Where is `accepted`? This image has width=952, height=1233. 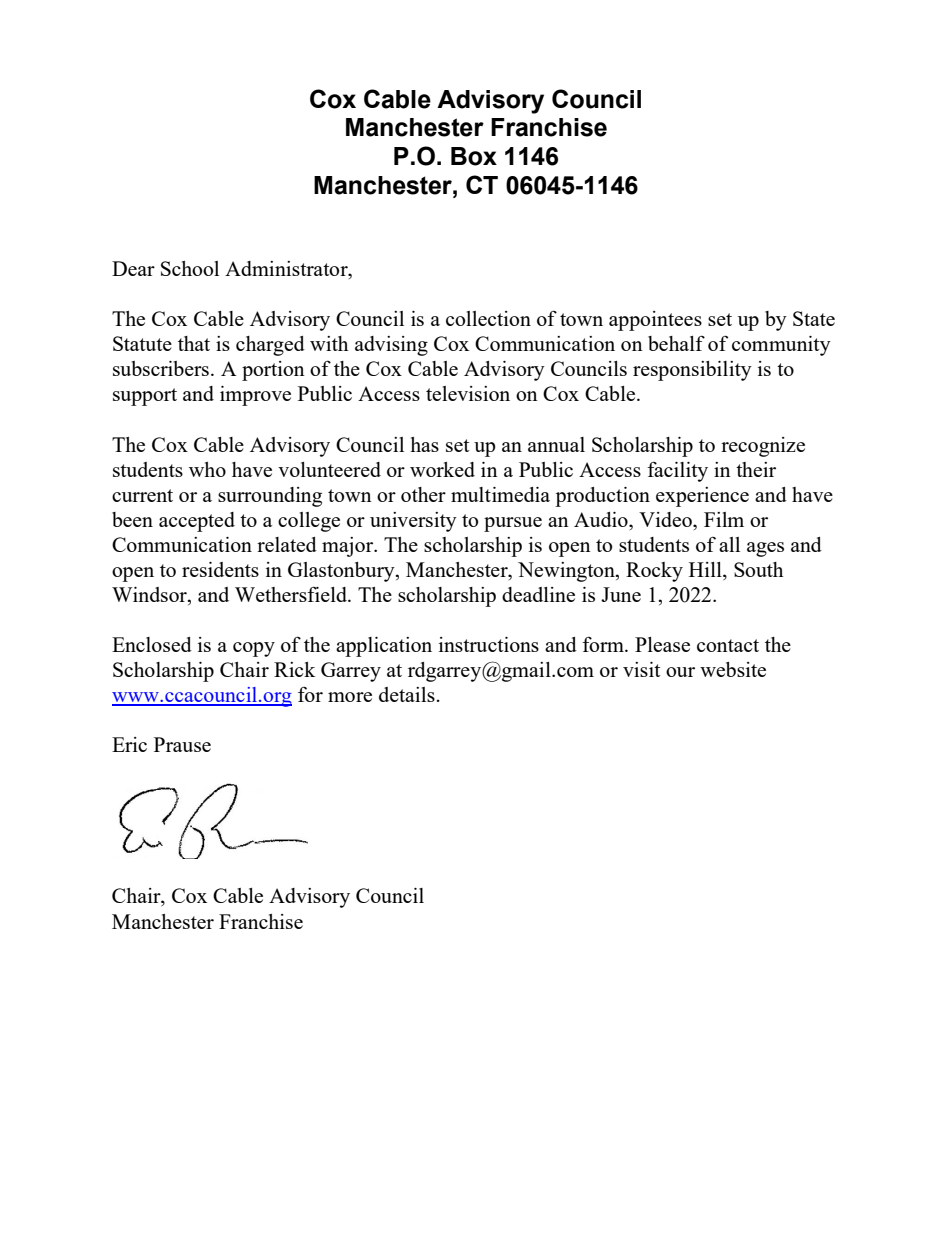
accepted is located at coordinates (197, 522).
